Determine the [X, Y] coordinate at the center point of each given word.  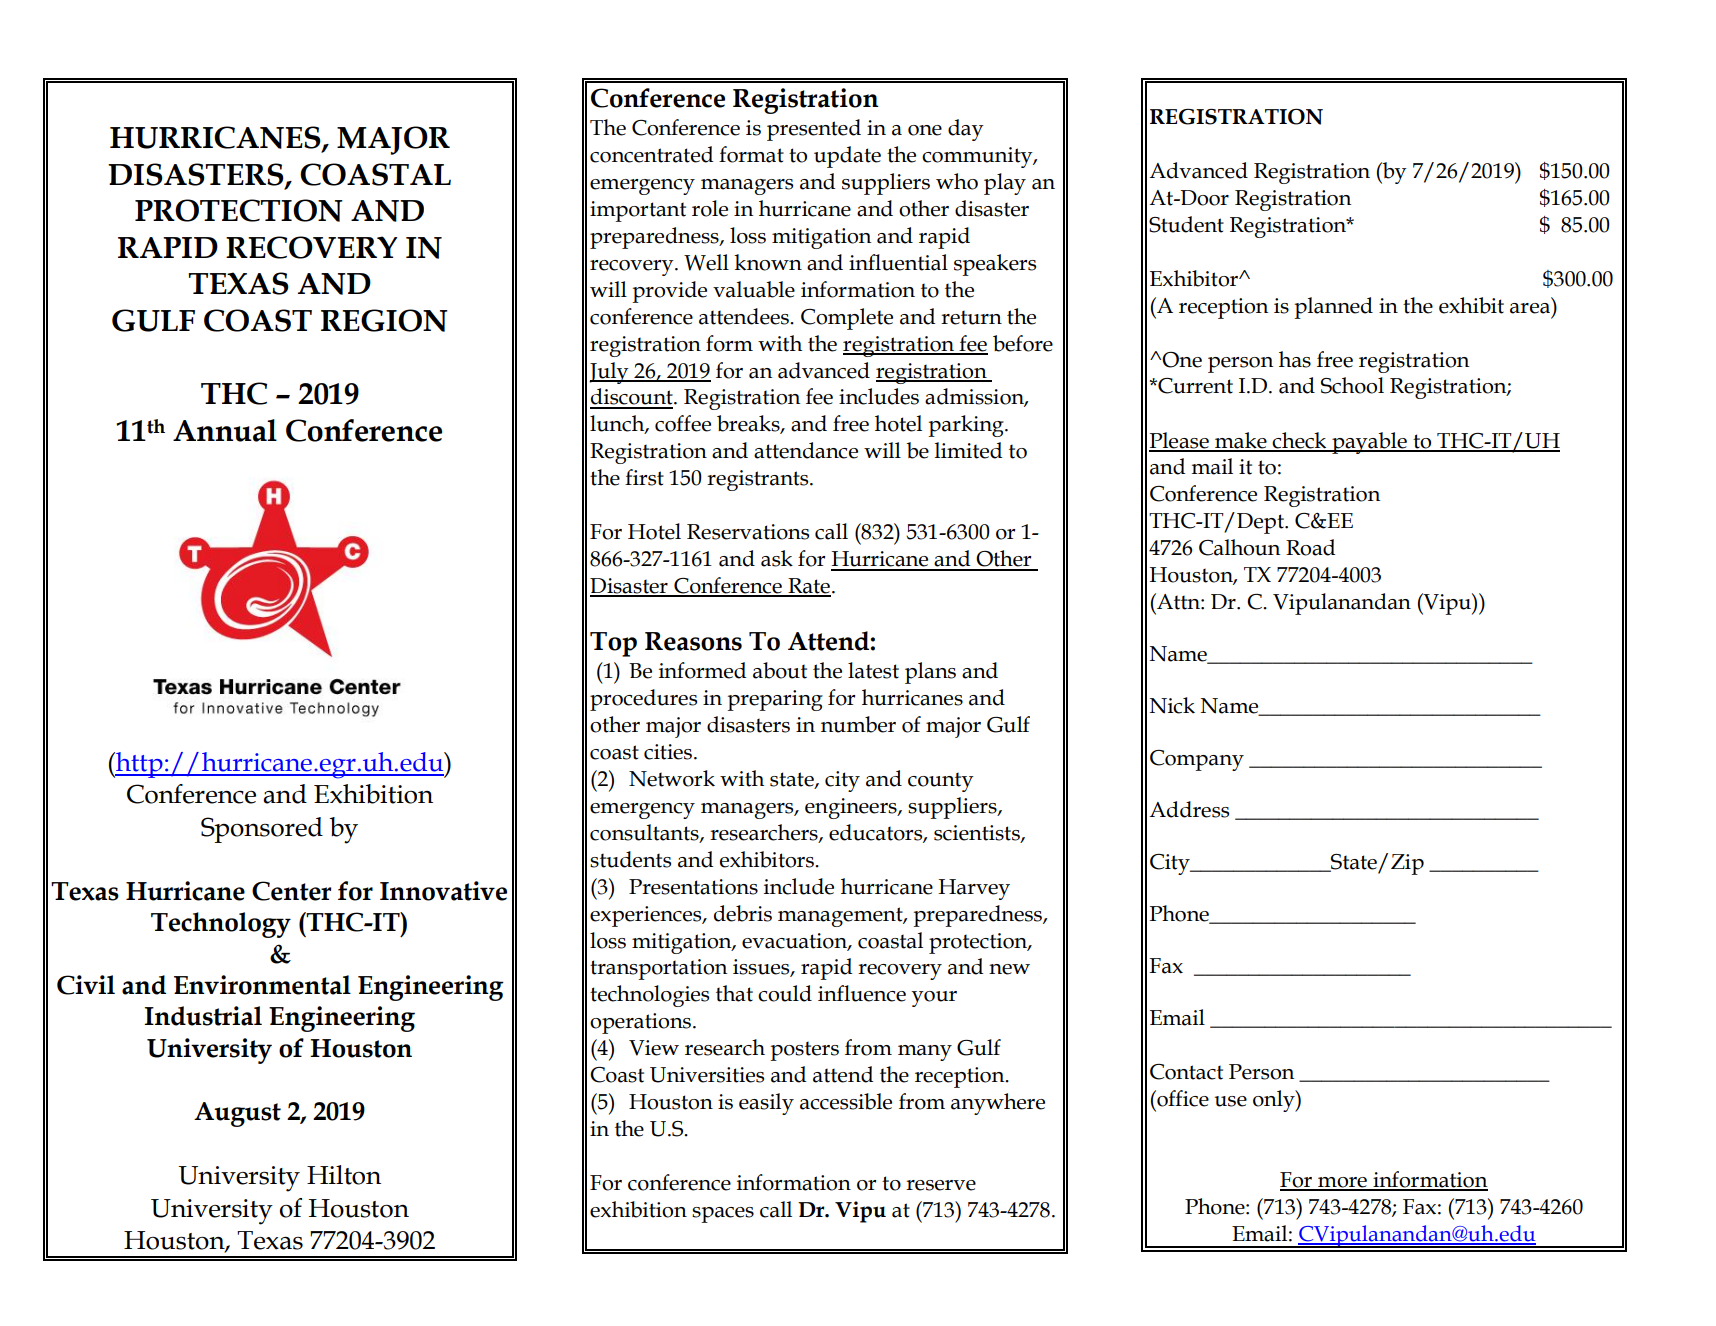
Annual [225, 430]
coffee [683, 423]
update [847, 157]
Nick [1172, 705]
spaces [723, 1215]
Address [1189, 809]
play [1005, 184]
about [780, 670]
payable [1369, 443]
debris [743, 913]
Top [613, 644]
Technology [221, 925]
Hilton [344, 1175]
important [638, 211]
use [1231, 1101]
